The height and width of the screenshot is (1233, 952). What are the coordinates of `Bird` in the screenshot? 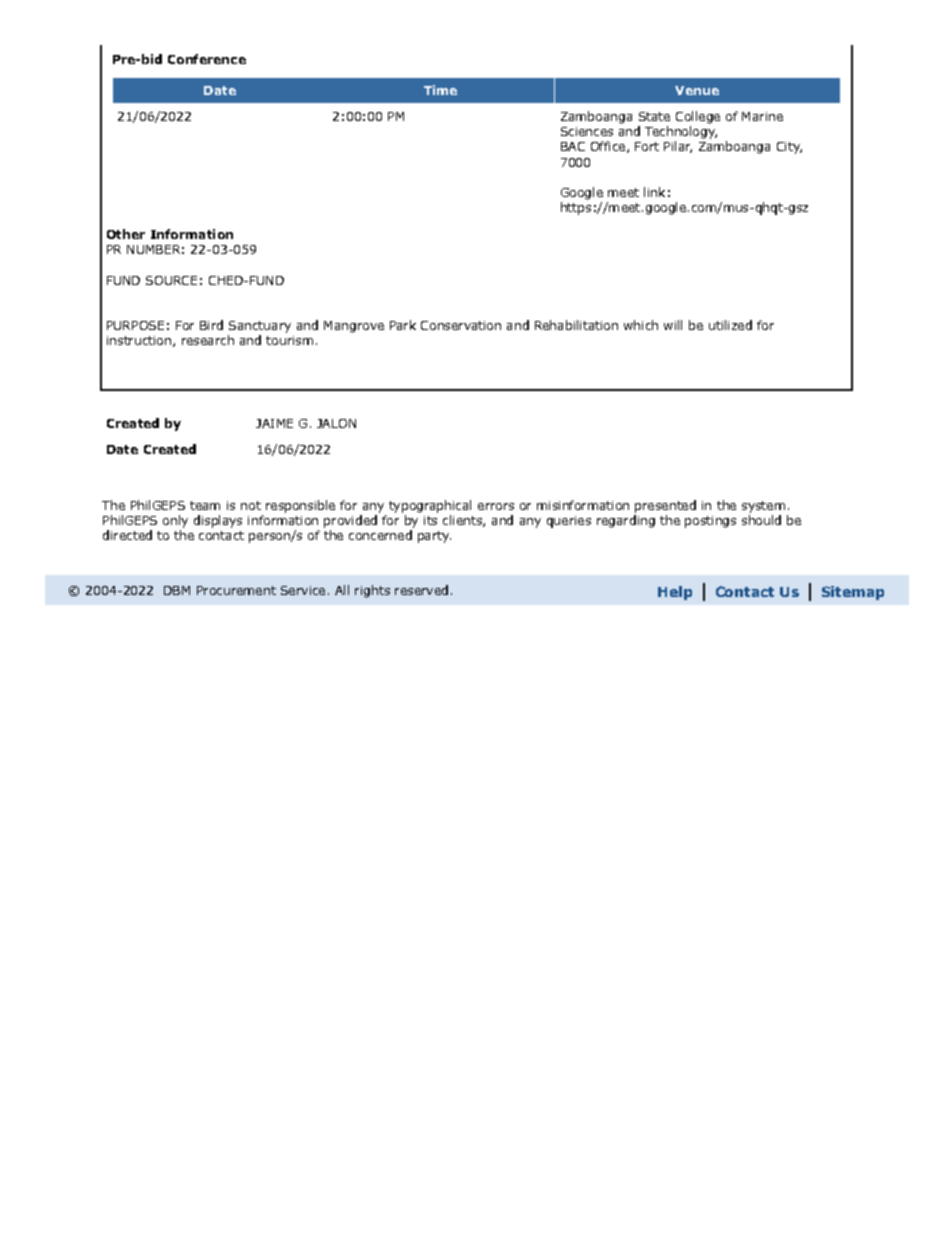 It's located at (211, 325).
